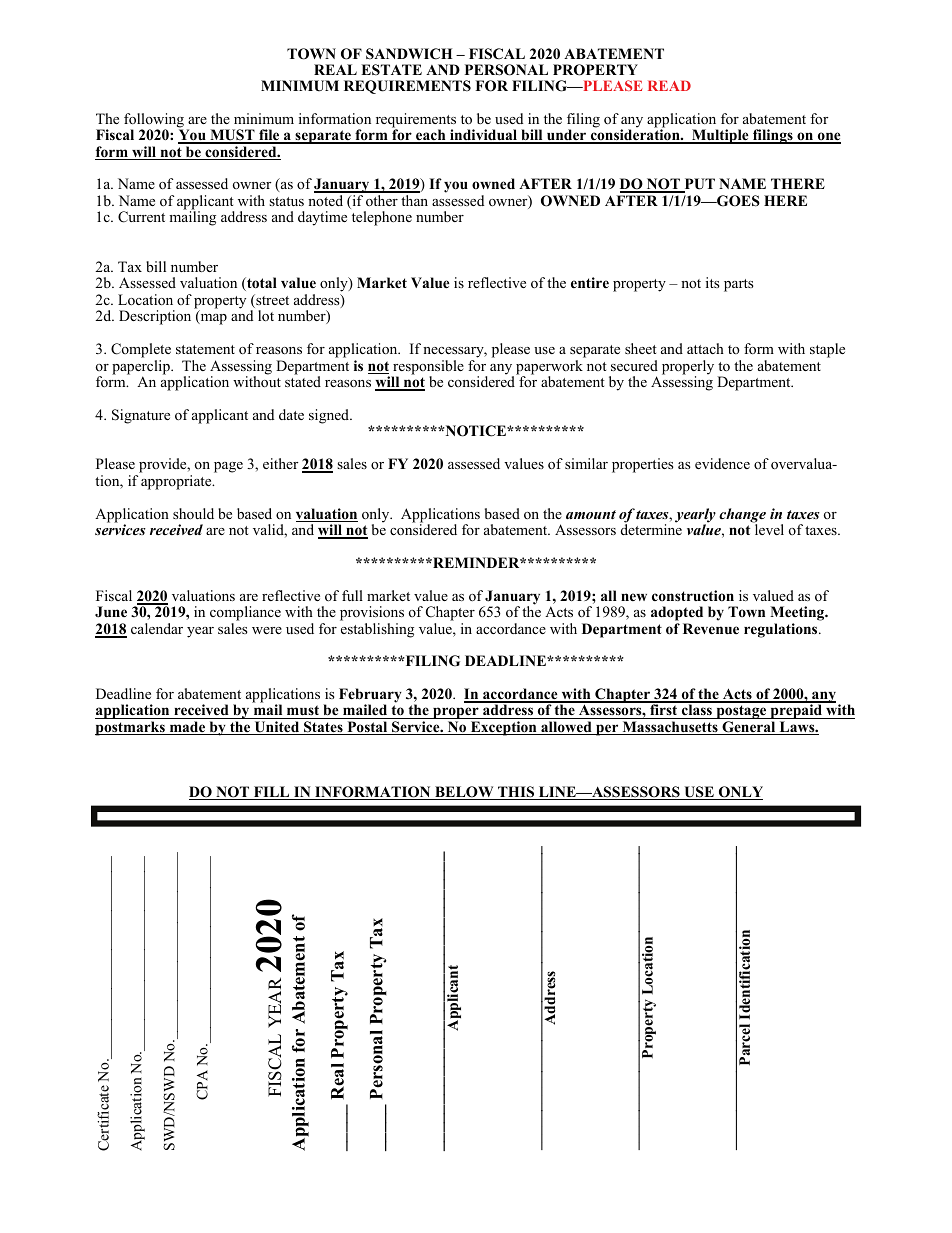  What do you see at coordinates (427, 368) in the screenshot?
I see `responsible` at bounding box center [427, 368].
